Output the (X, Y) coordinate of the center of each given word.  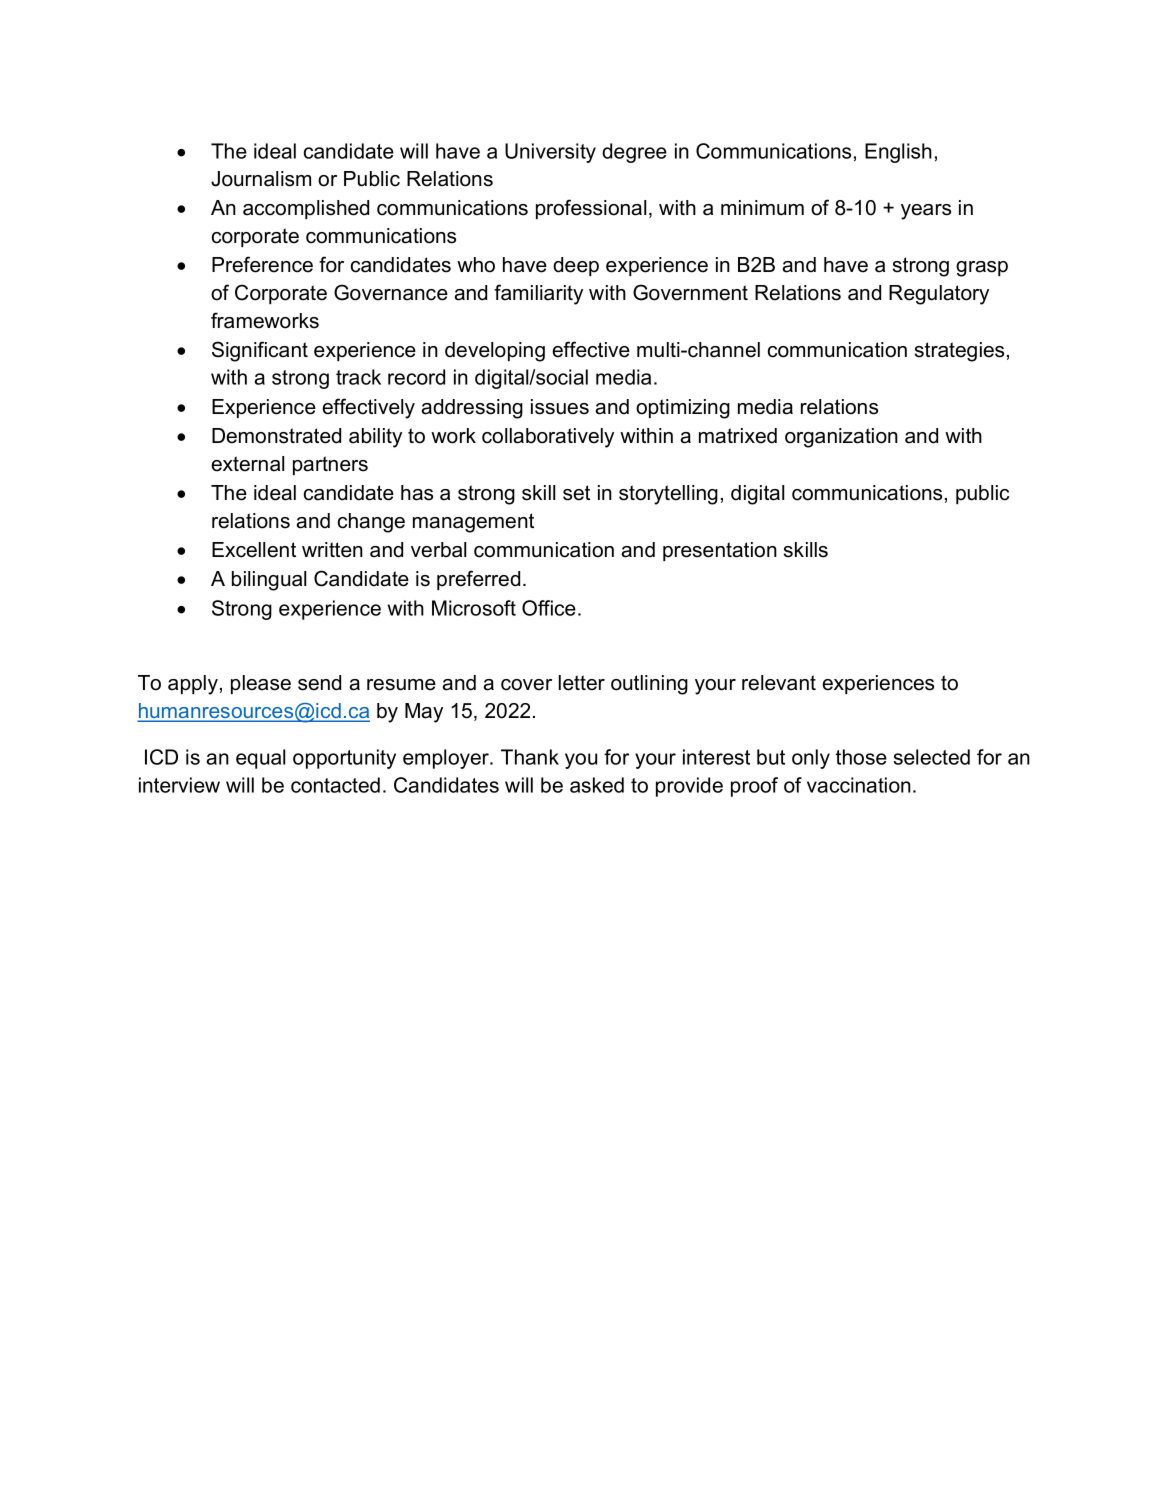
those (861, 757)
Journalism (261, 179)
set (576, 493)
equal (260, 759)
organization (841, 438)
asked (597, 785)
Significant (260, 351)
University (550, 153)
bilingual (269, 581)
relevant (779, 683)
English (898, 153)
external (247, 464)
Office (549, 608)
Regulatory (939, 295)
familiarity (538, 294)
